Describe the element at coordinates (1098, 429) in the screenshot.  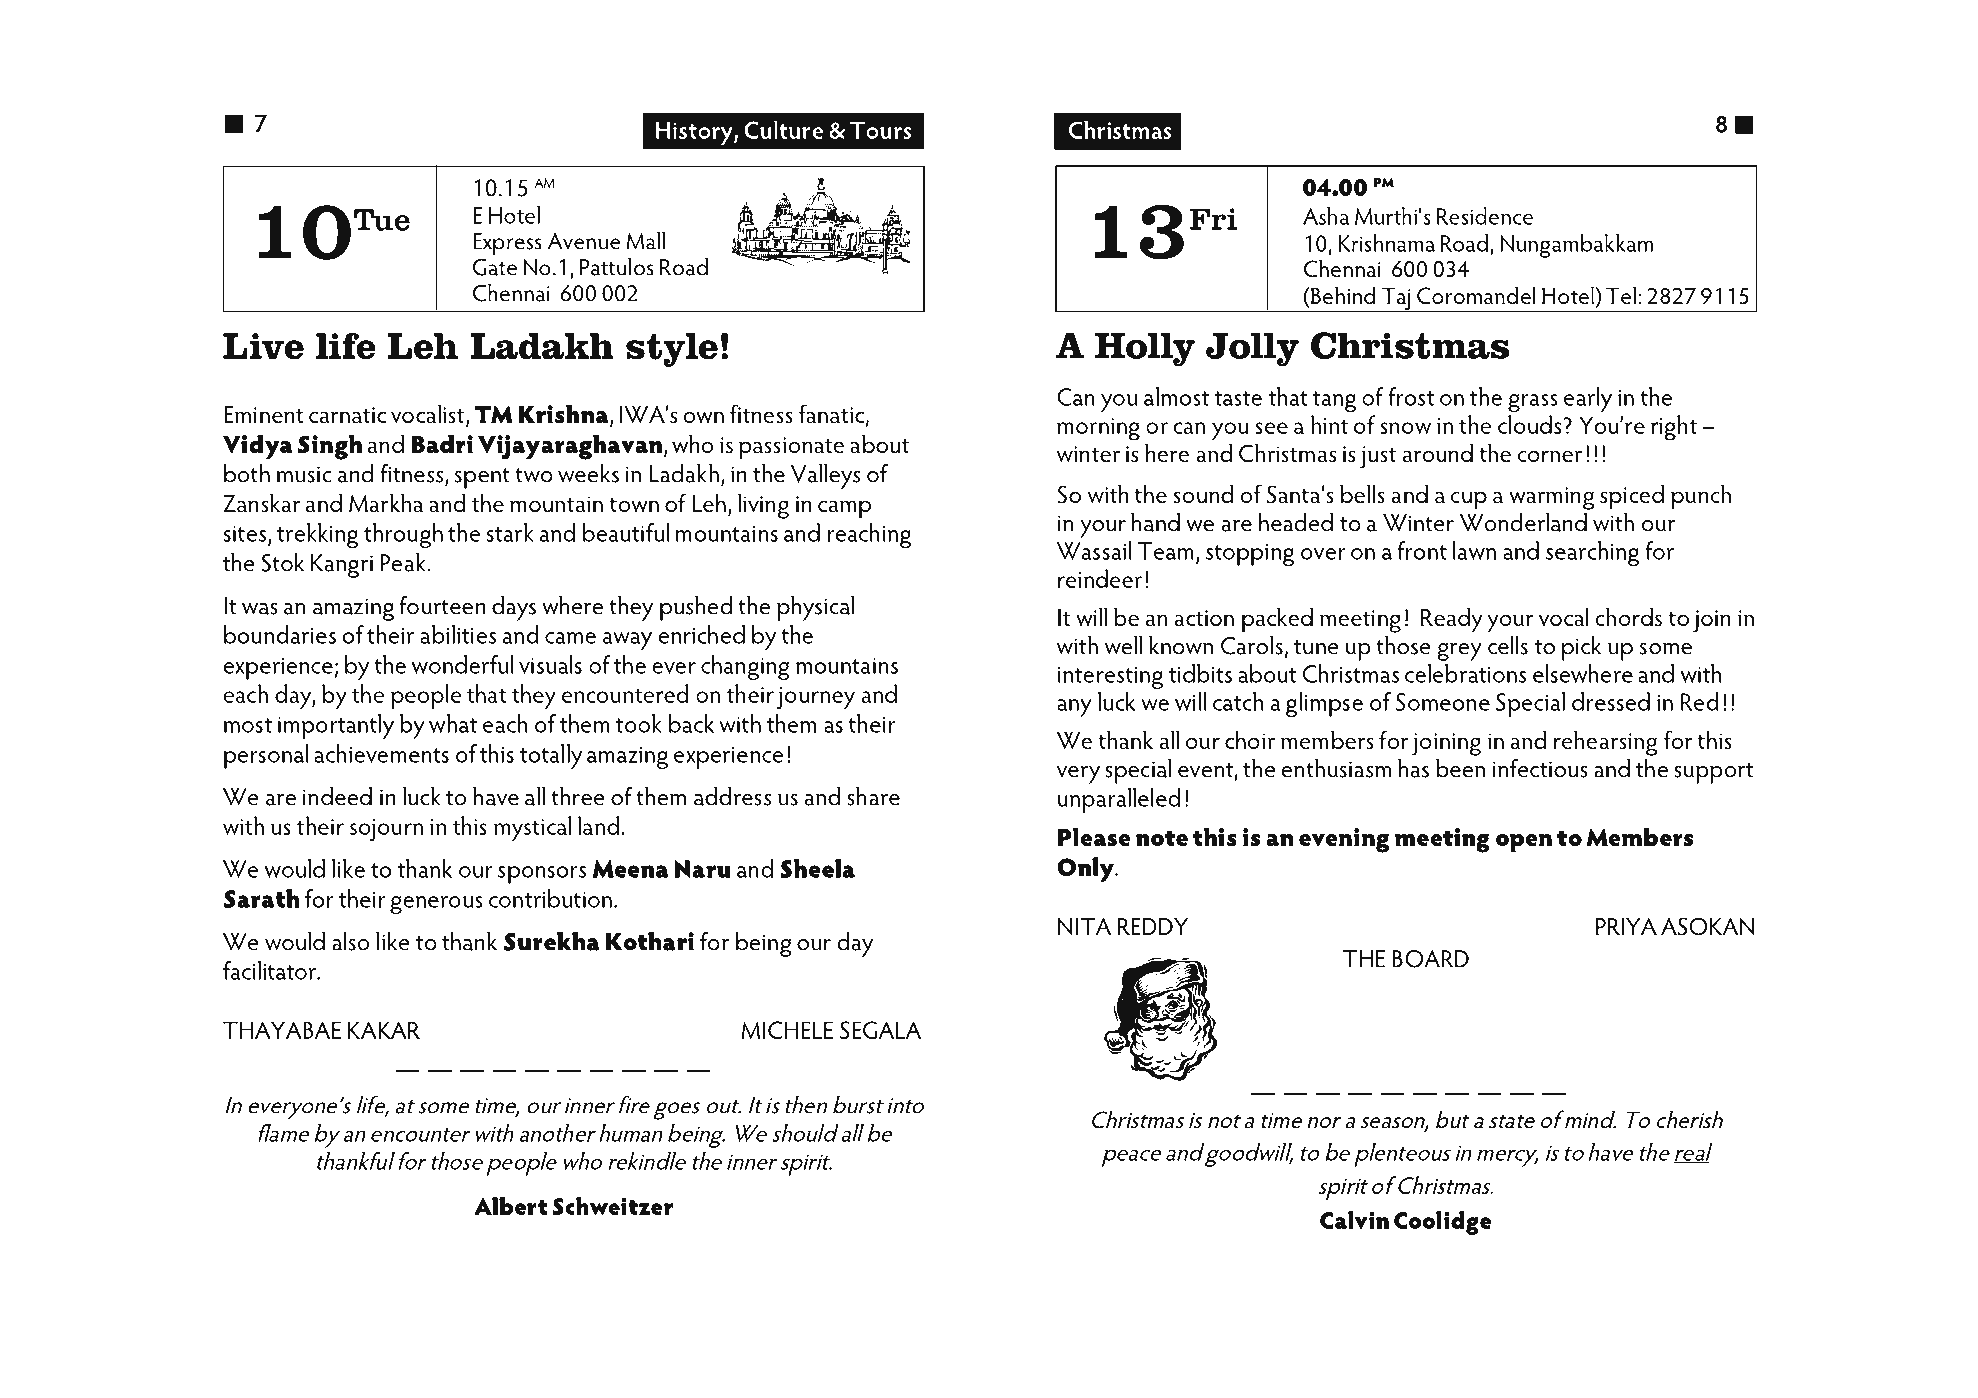
I see `morning` at that location.
